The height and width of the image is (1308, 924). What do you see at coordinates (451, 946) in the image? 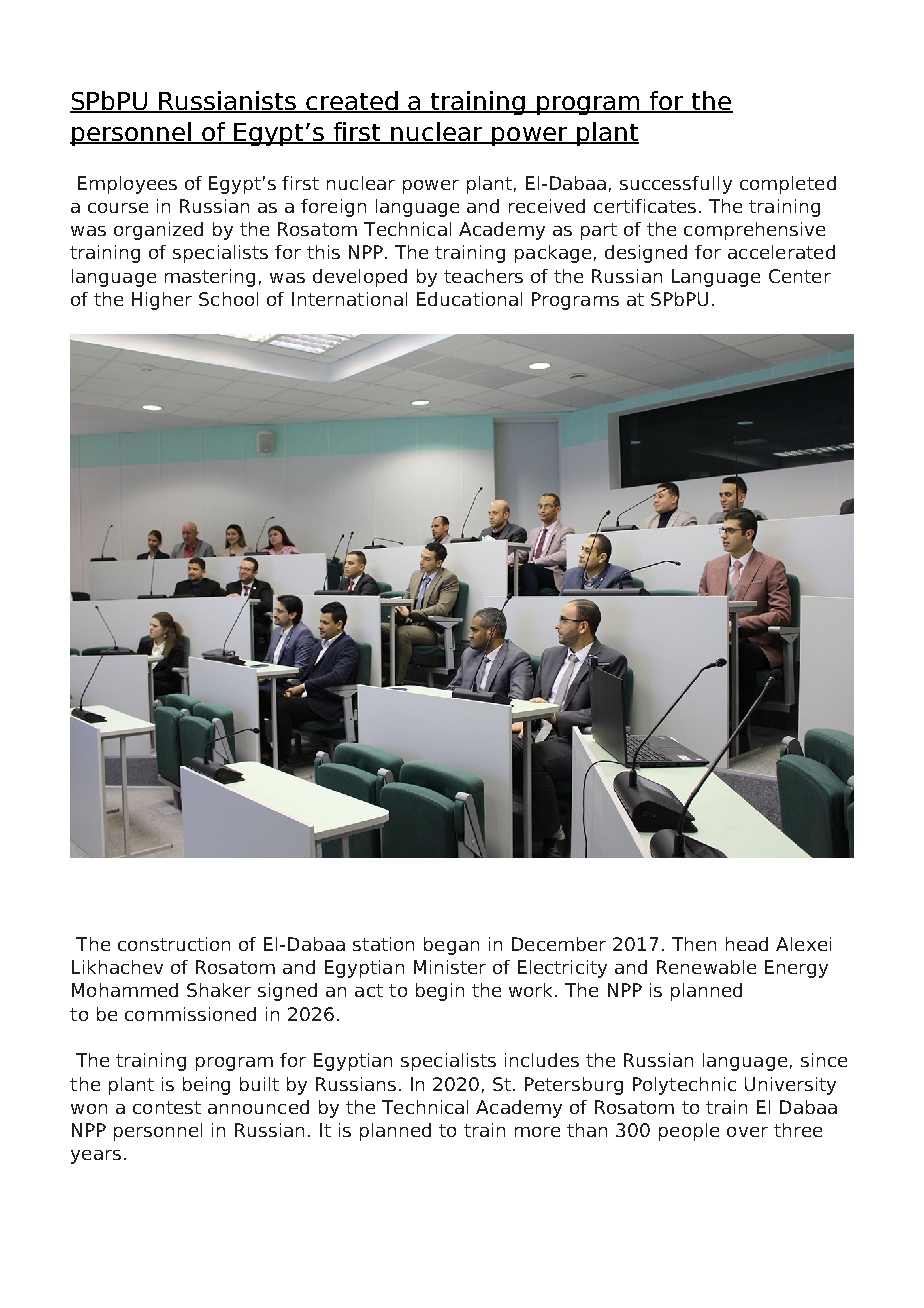
I see `began` at bounding box center [451, 946].
